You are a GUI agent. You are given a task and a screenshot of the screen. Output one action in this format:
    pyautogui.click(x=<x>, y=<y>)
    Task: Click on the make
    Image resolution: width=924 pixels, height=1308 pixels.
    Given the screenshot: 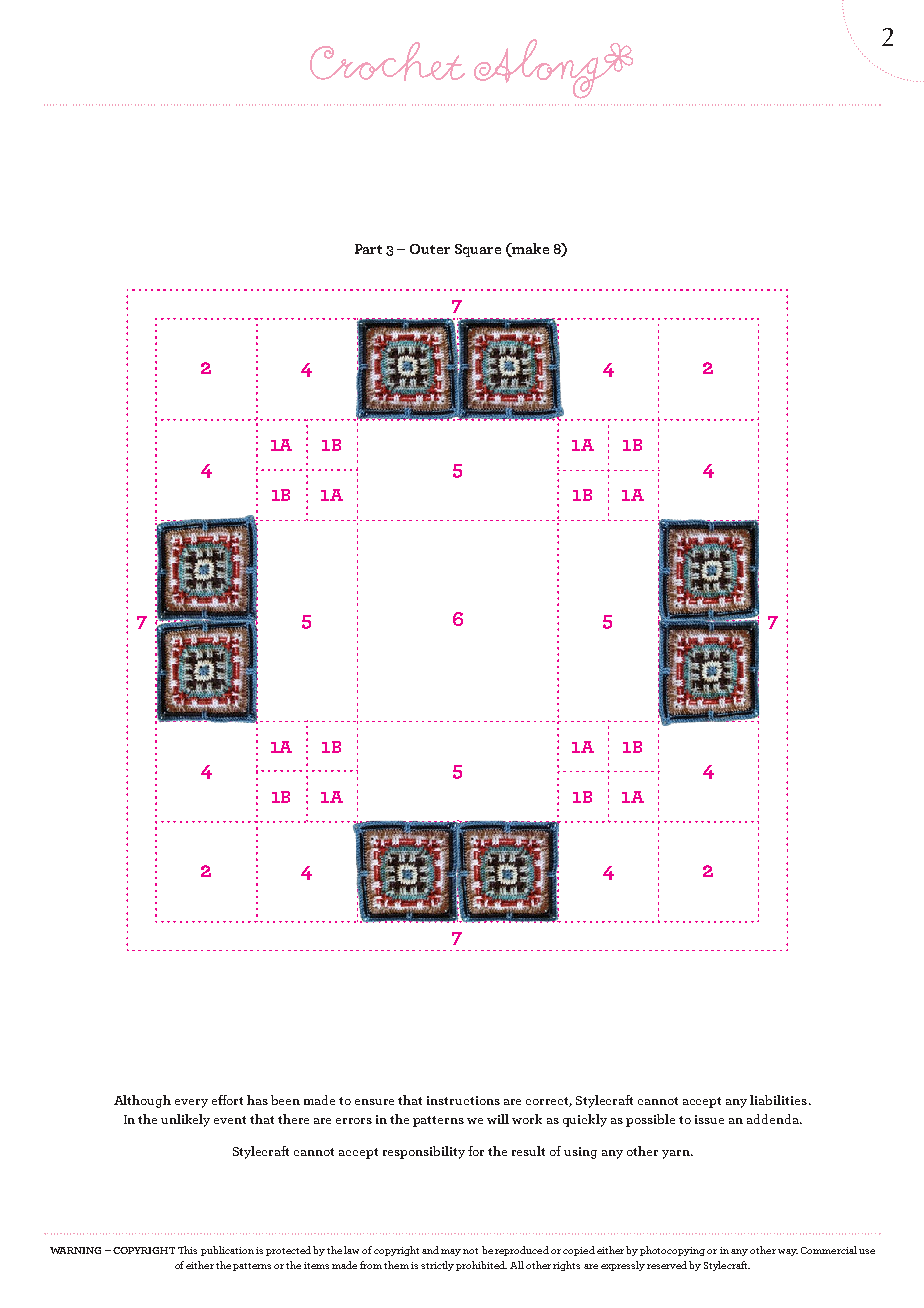 What is the action you would take?
    pyautogui.click(x=530, y=248)
